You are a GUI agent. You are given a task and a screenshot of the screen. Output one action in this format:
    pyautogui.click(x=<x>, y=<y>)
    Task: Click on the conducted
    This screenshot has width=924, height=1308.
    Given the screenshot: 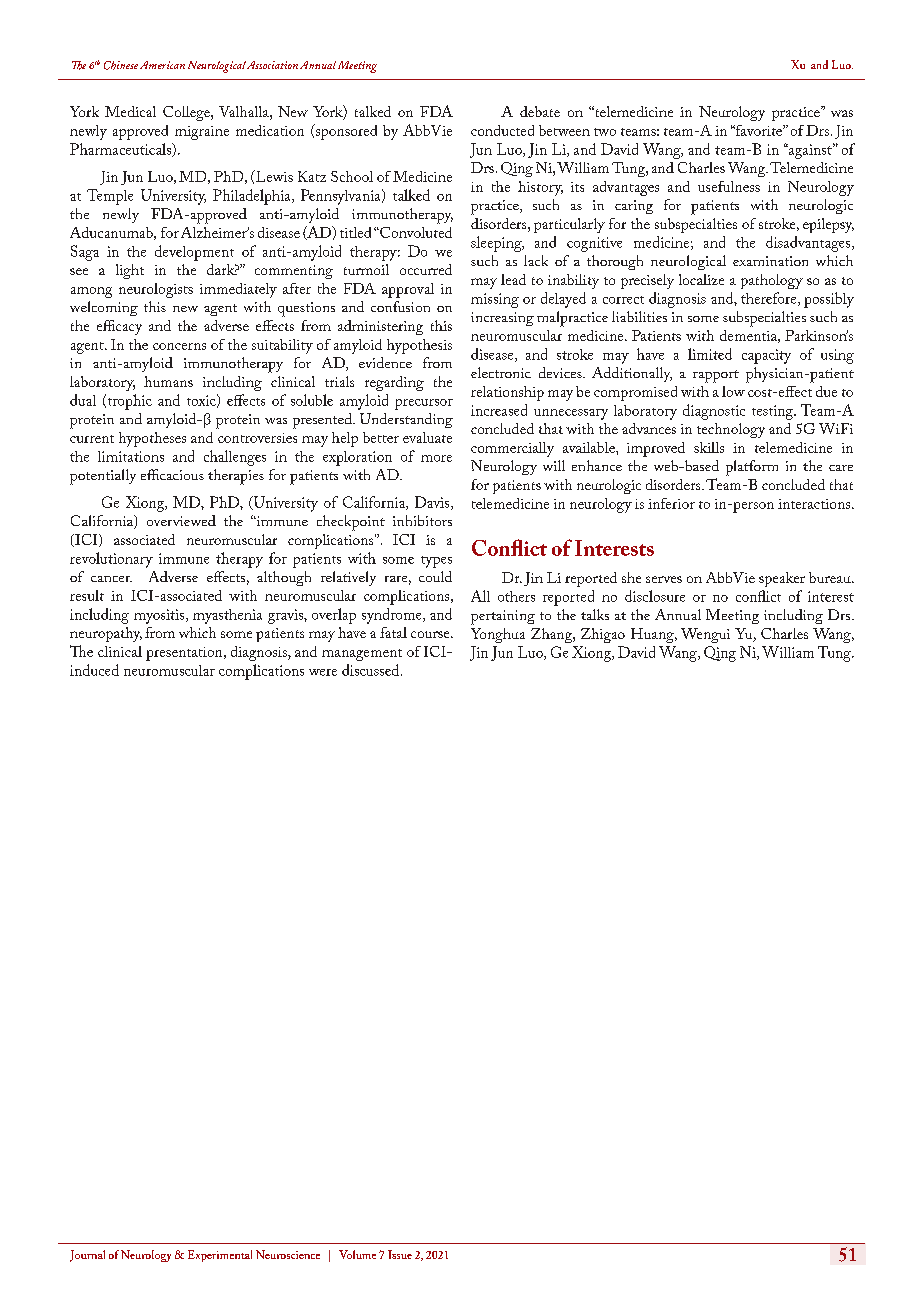 What is the action you would take?
    pyautogui.click(x=502, y=130)
